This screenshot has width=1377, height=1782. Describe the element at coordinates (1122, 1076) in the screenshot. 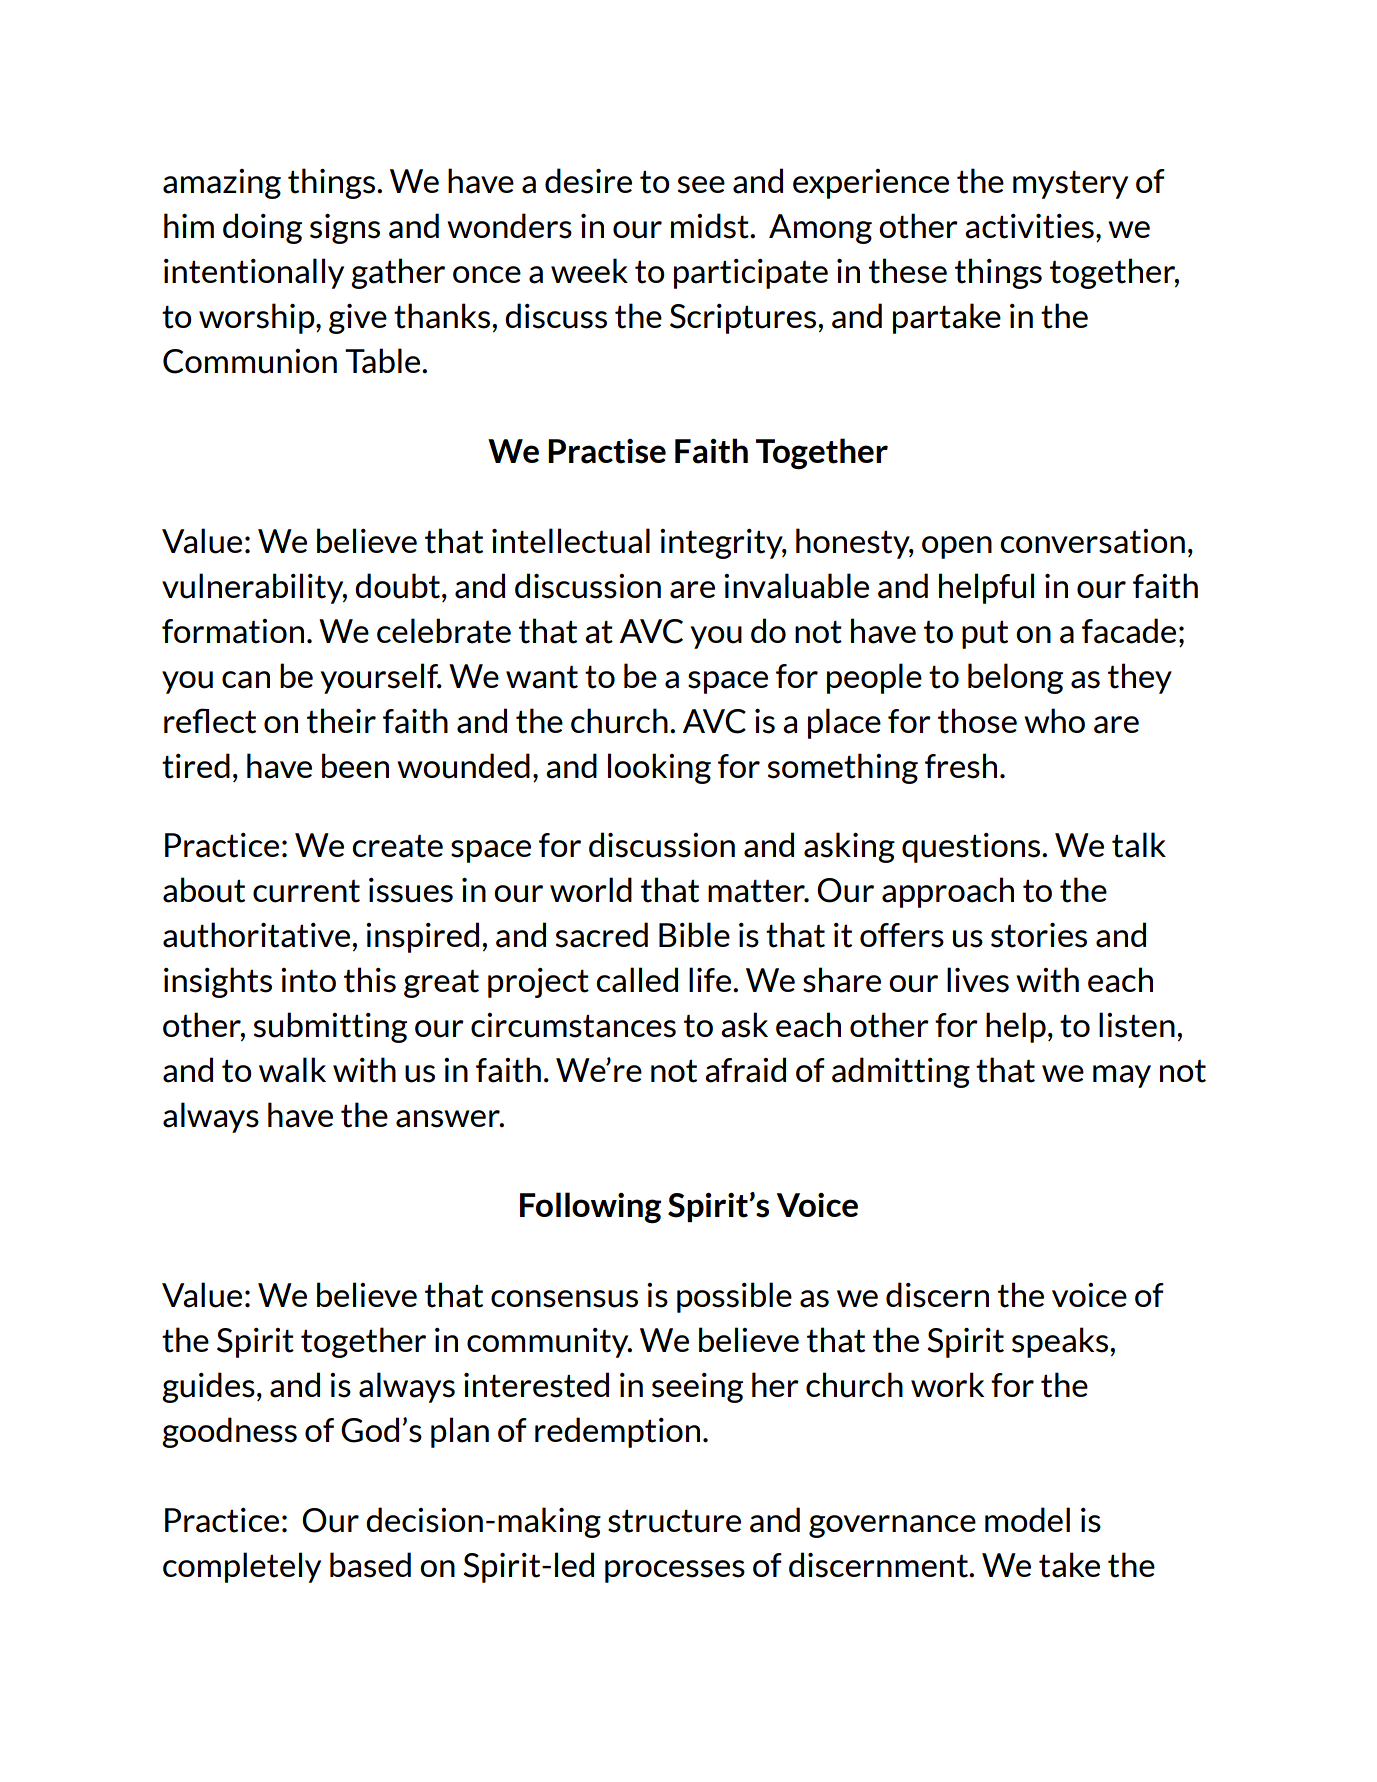

I see `may` at that location.
